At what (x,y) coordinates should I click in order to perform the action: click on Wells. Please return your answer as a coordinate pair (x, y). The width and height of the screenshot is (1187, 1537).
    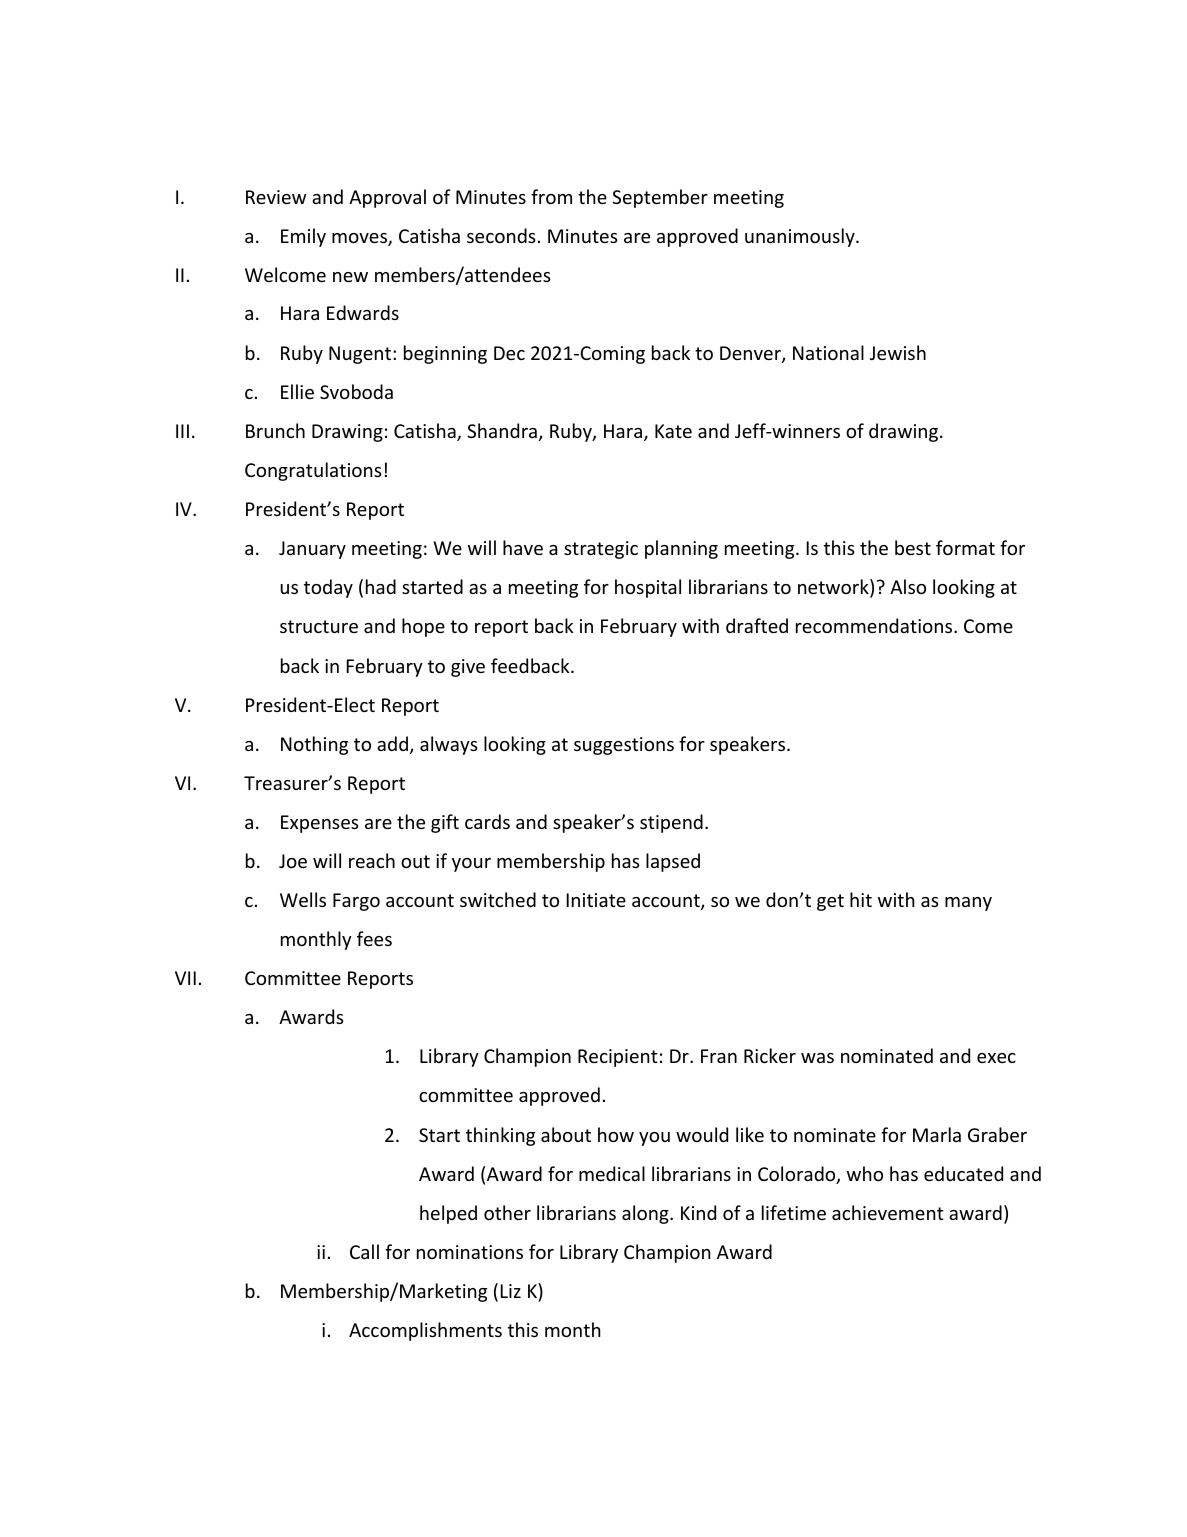
    Looking at the image, I should click on (303, 899).
